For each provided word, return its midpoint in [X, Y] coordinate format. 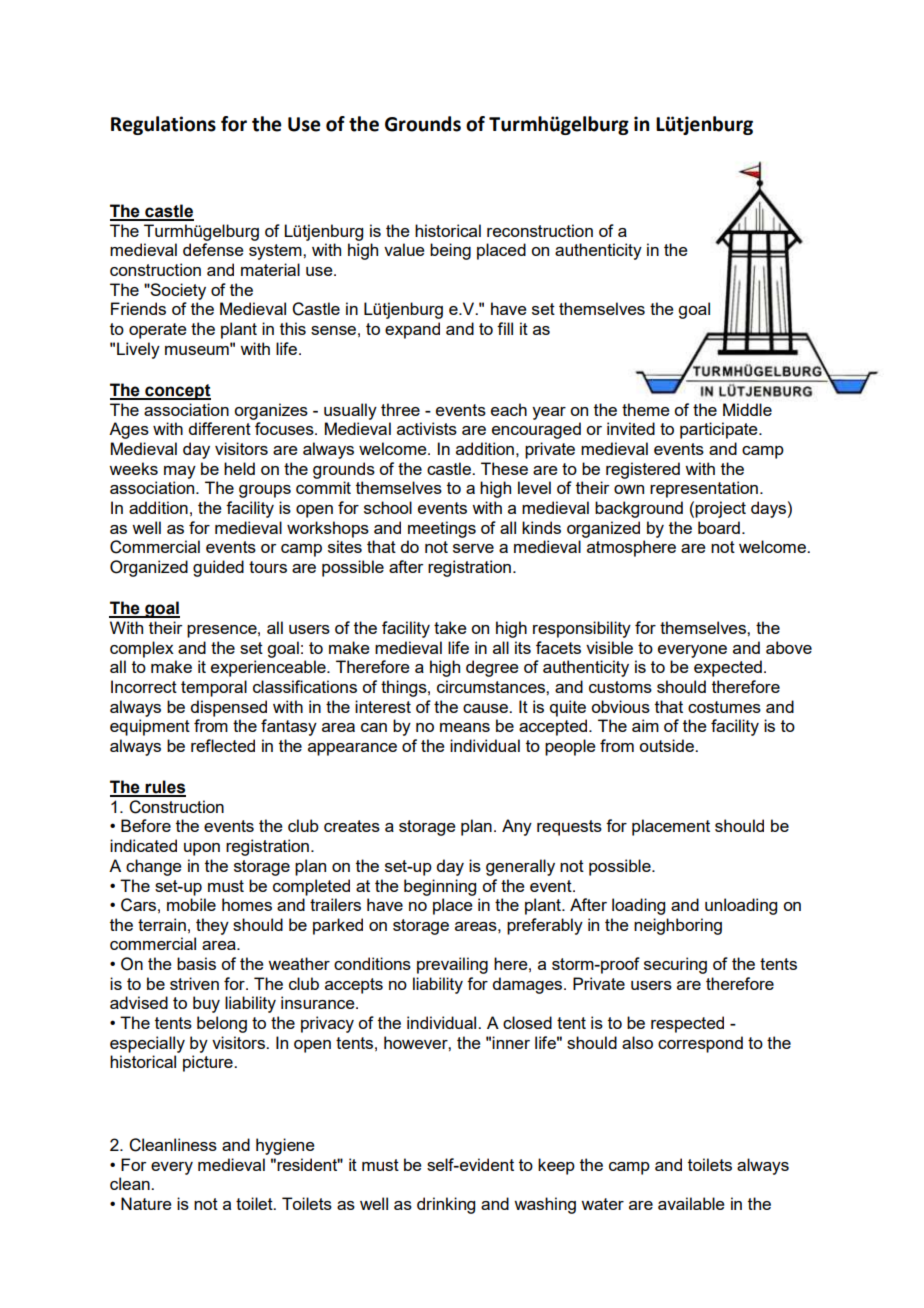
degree [492, 668]
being [450, 251]
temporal [214, 688]
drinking [446, 1205]
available [691, 1203]
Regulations [163, 125]
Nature [146, 1203]
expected [728, 668]
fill [505, 328]
